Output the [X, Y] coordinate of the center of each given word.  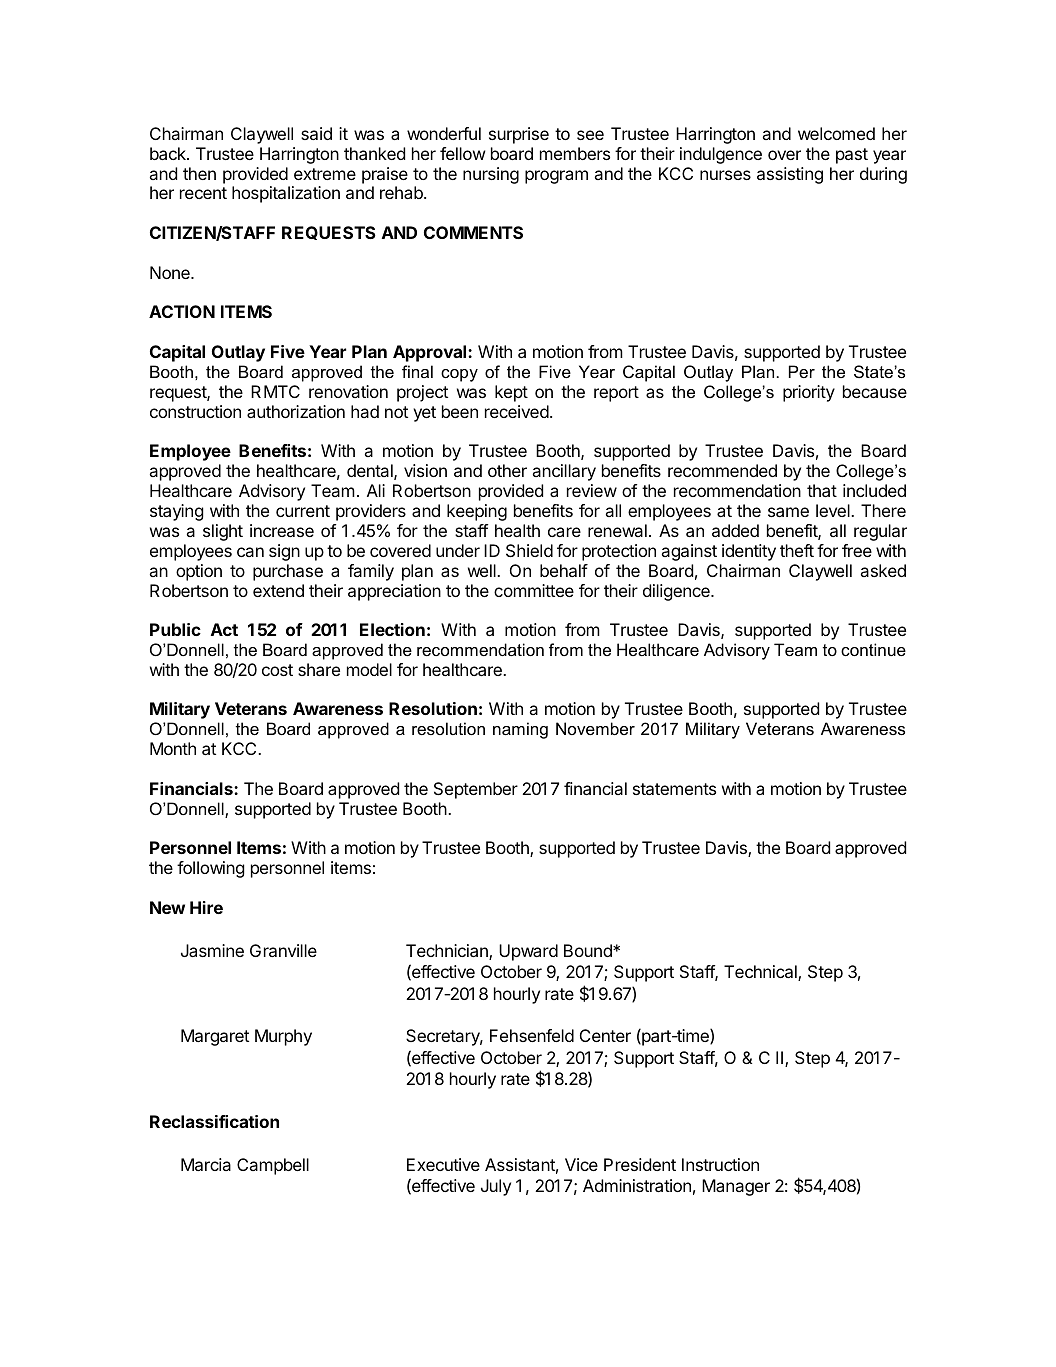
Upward [528, 952]
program [556, 177]
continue [873, 649]
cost [277, 670]
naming [520, 730]
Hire [206, 907]
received [517, 411]
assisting [790, 175]
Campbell [273, 1166]
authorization [296, 411]
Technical [761, 973]
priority [809, 393]
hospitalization [286, 194]
